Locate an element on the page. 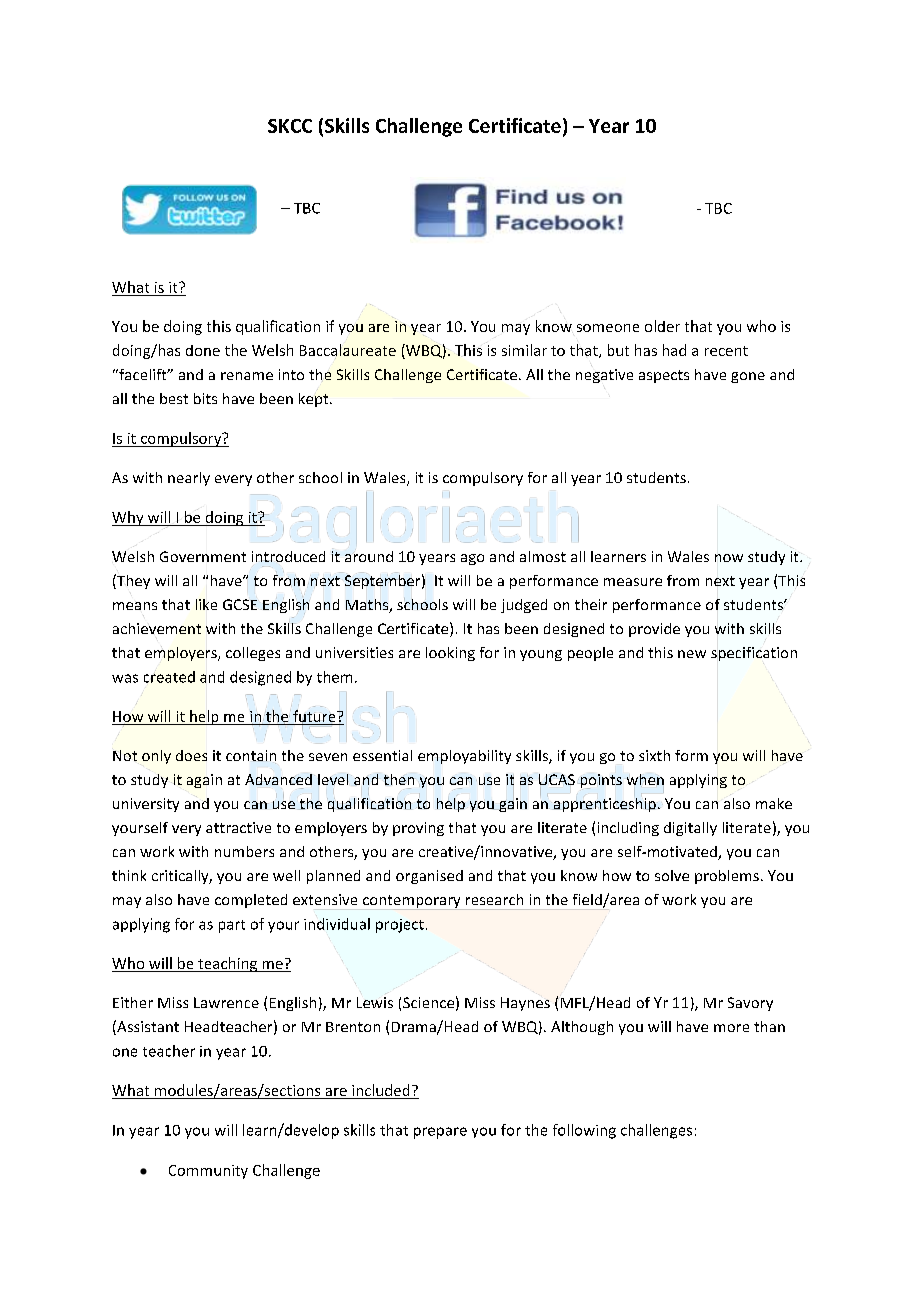  does is located at coordinates (191, 755).
